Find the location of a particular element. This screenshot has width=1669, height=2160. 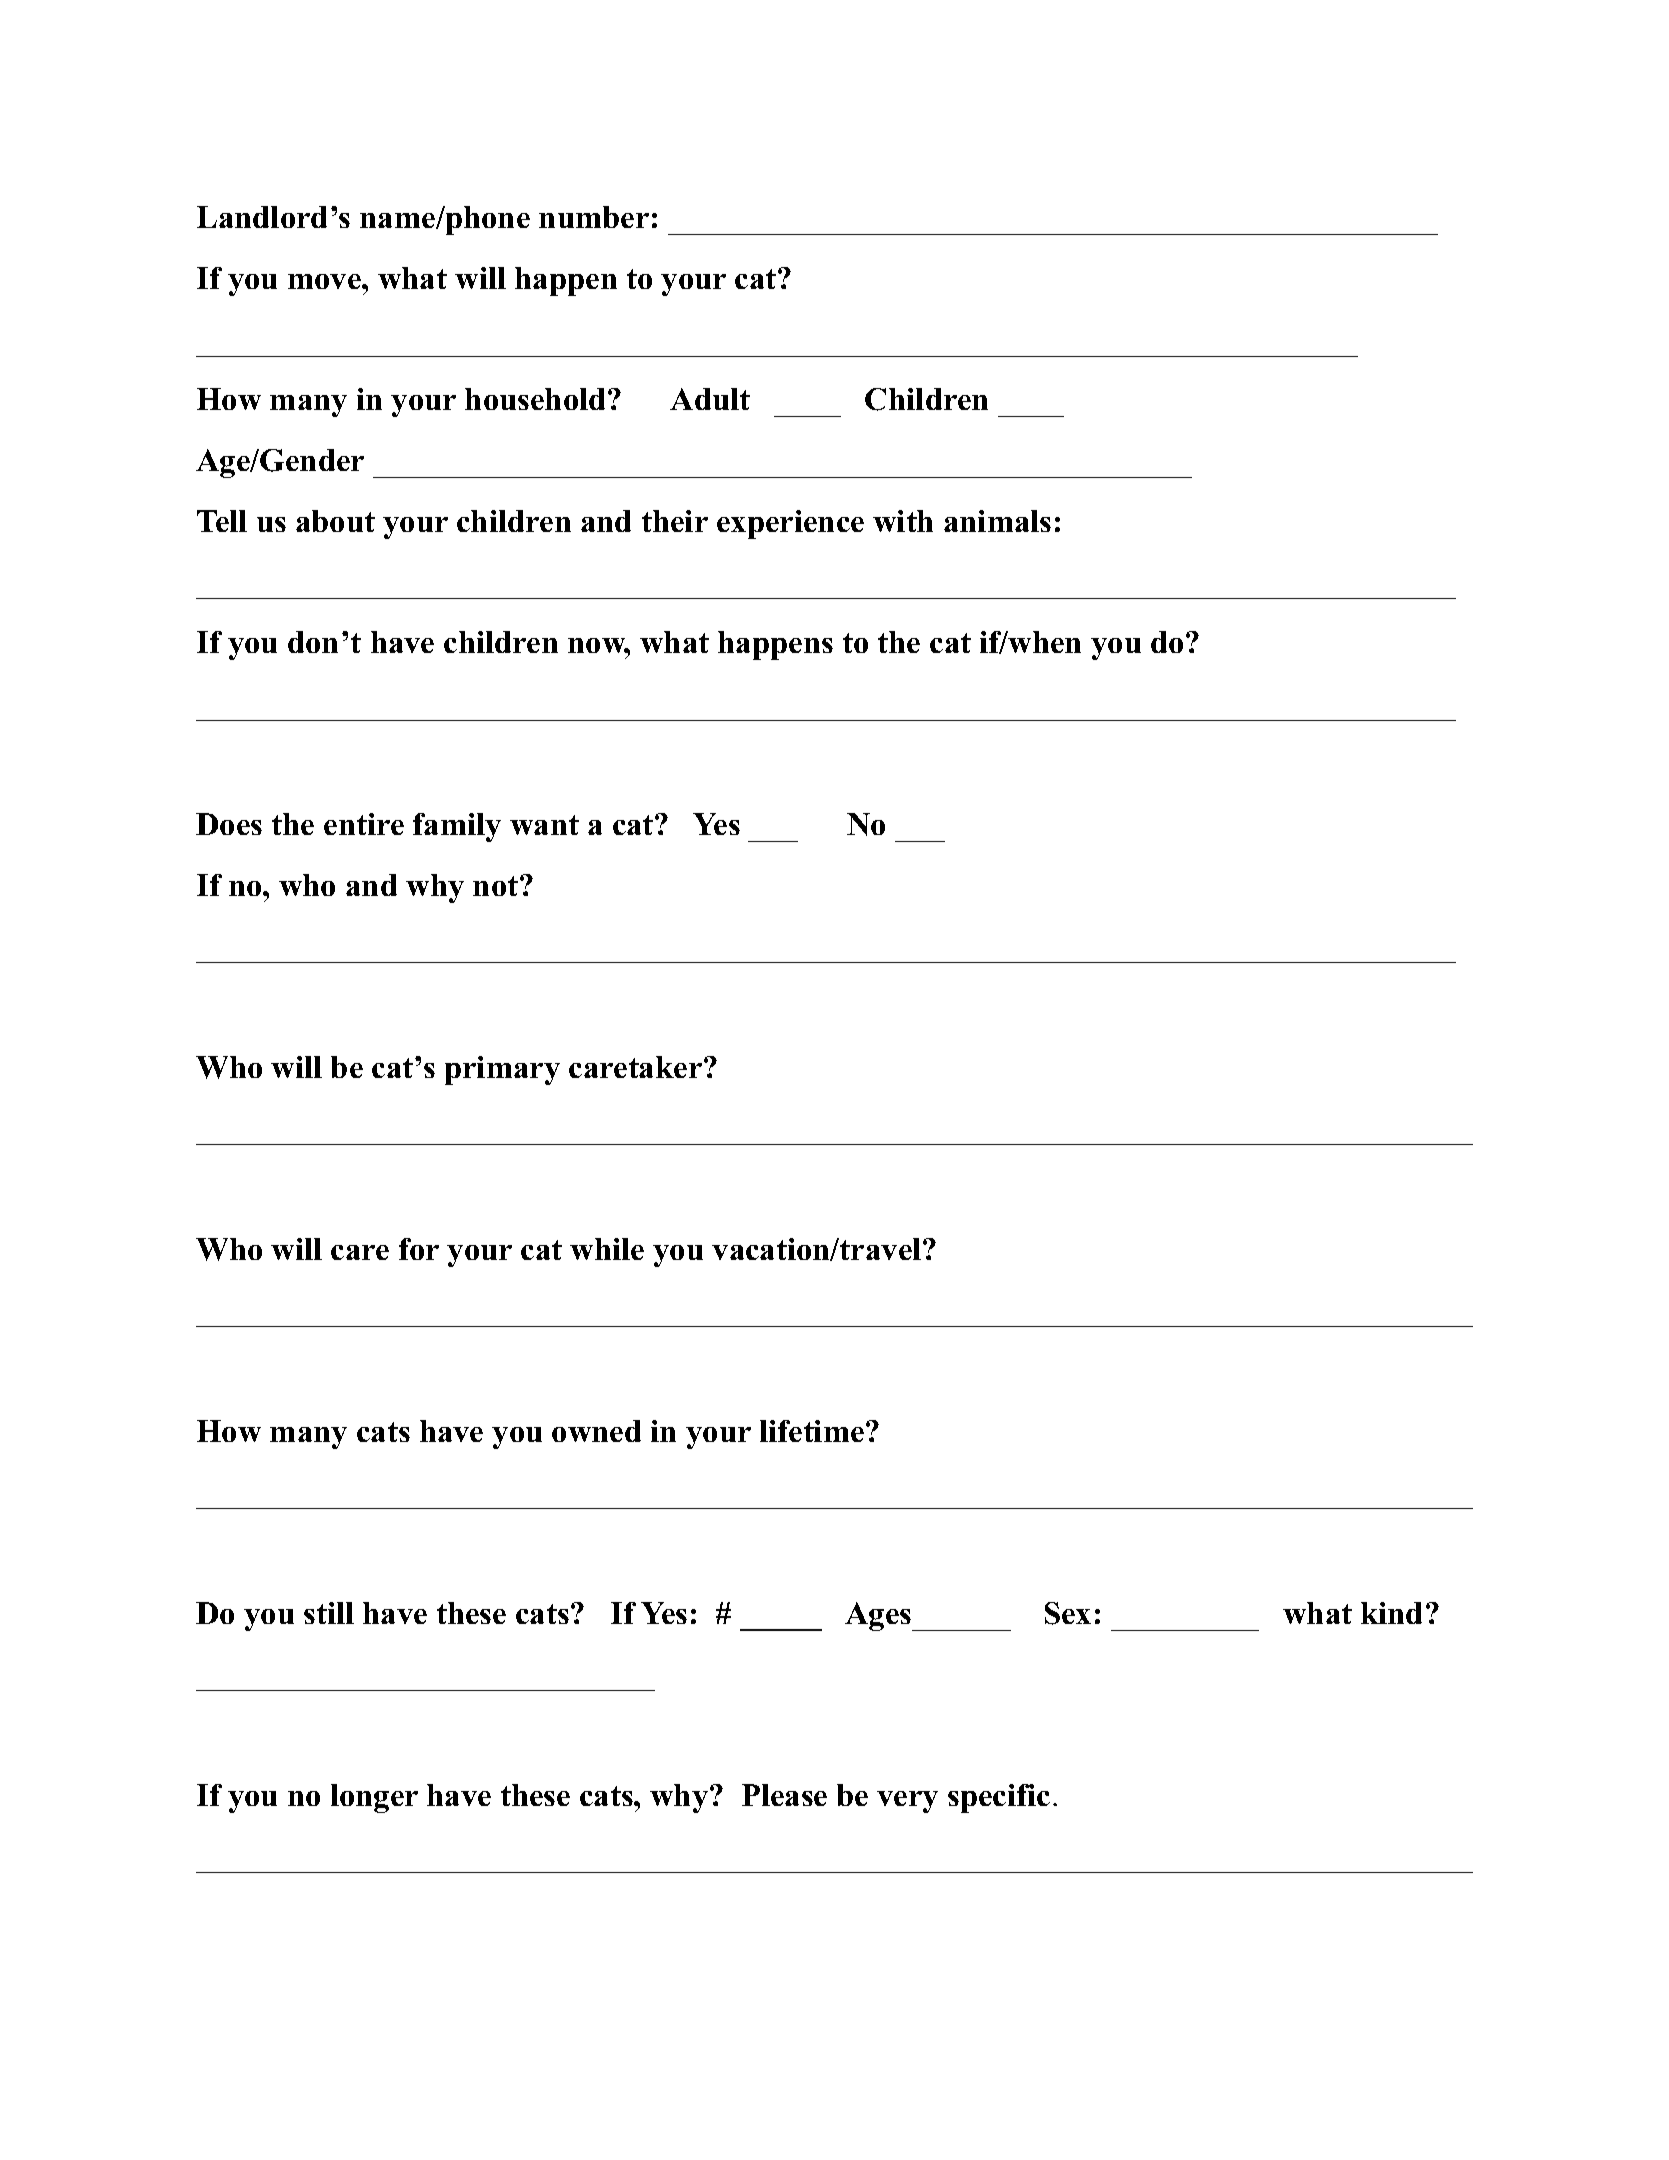

Please is located at coordinates (784, 1795).
